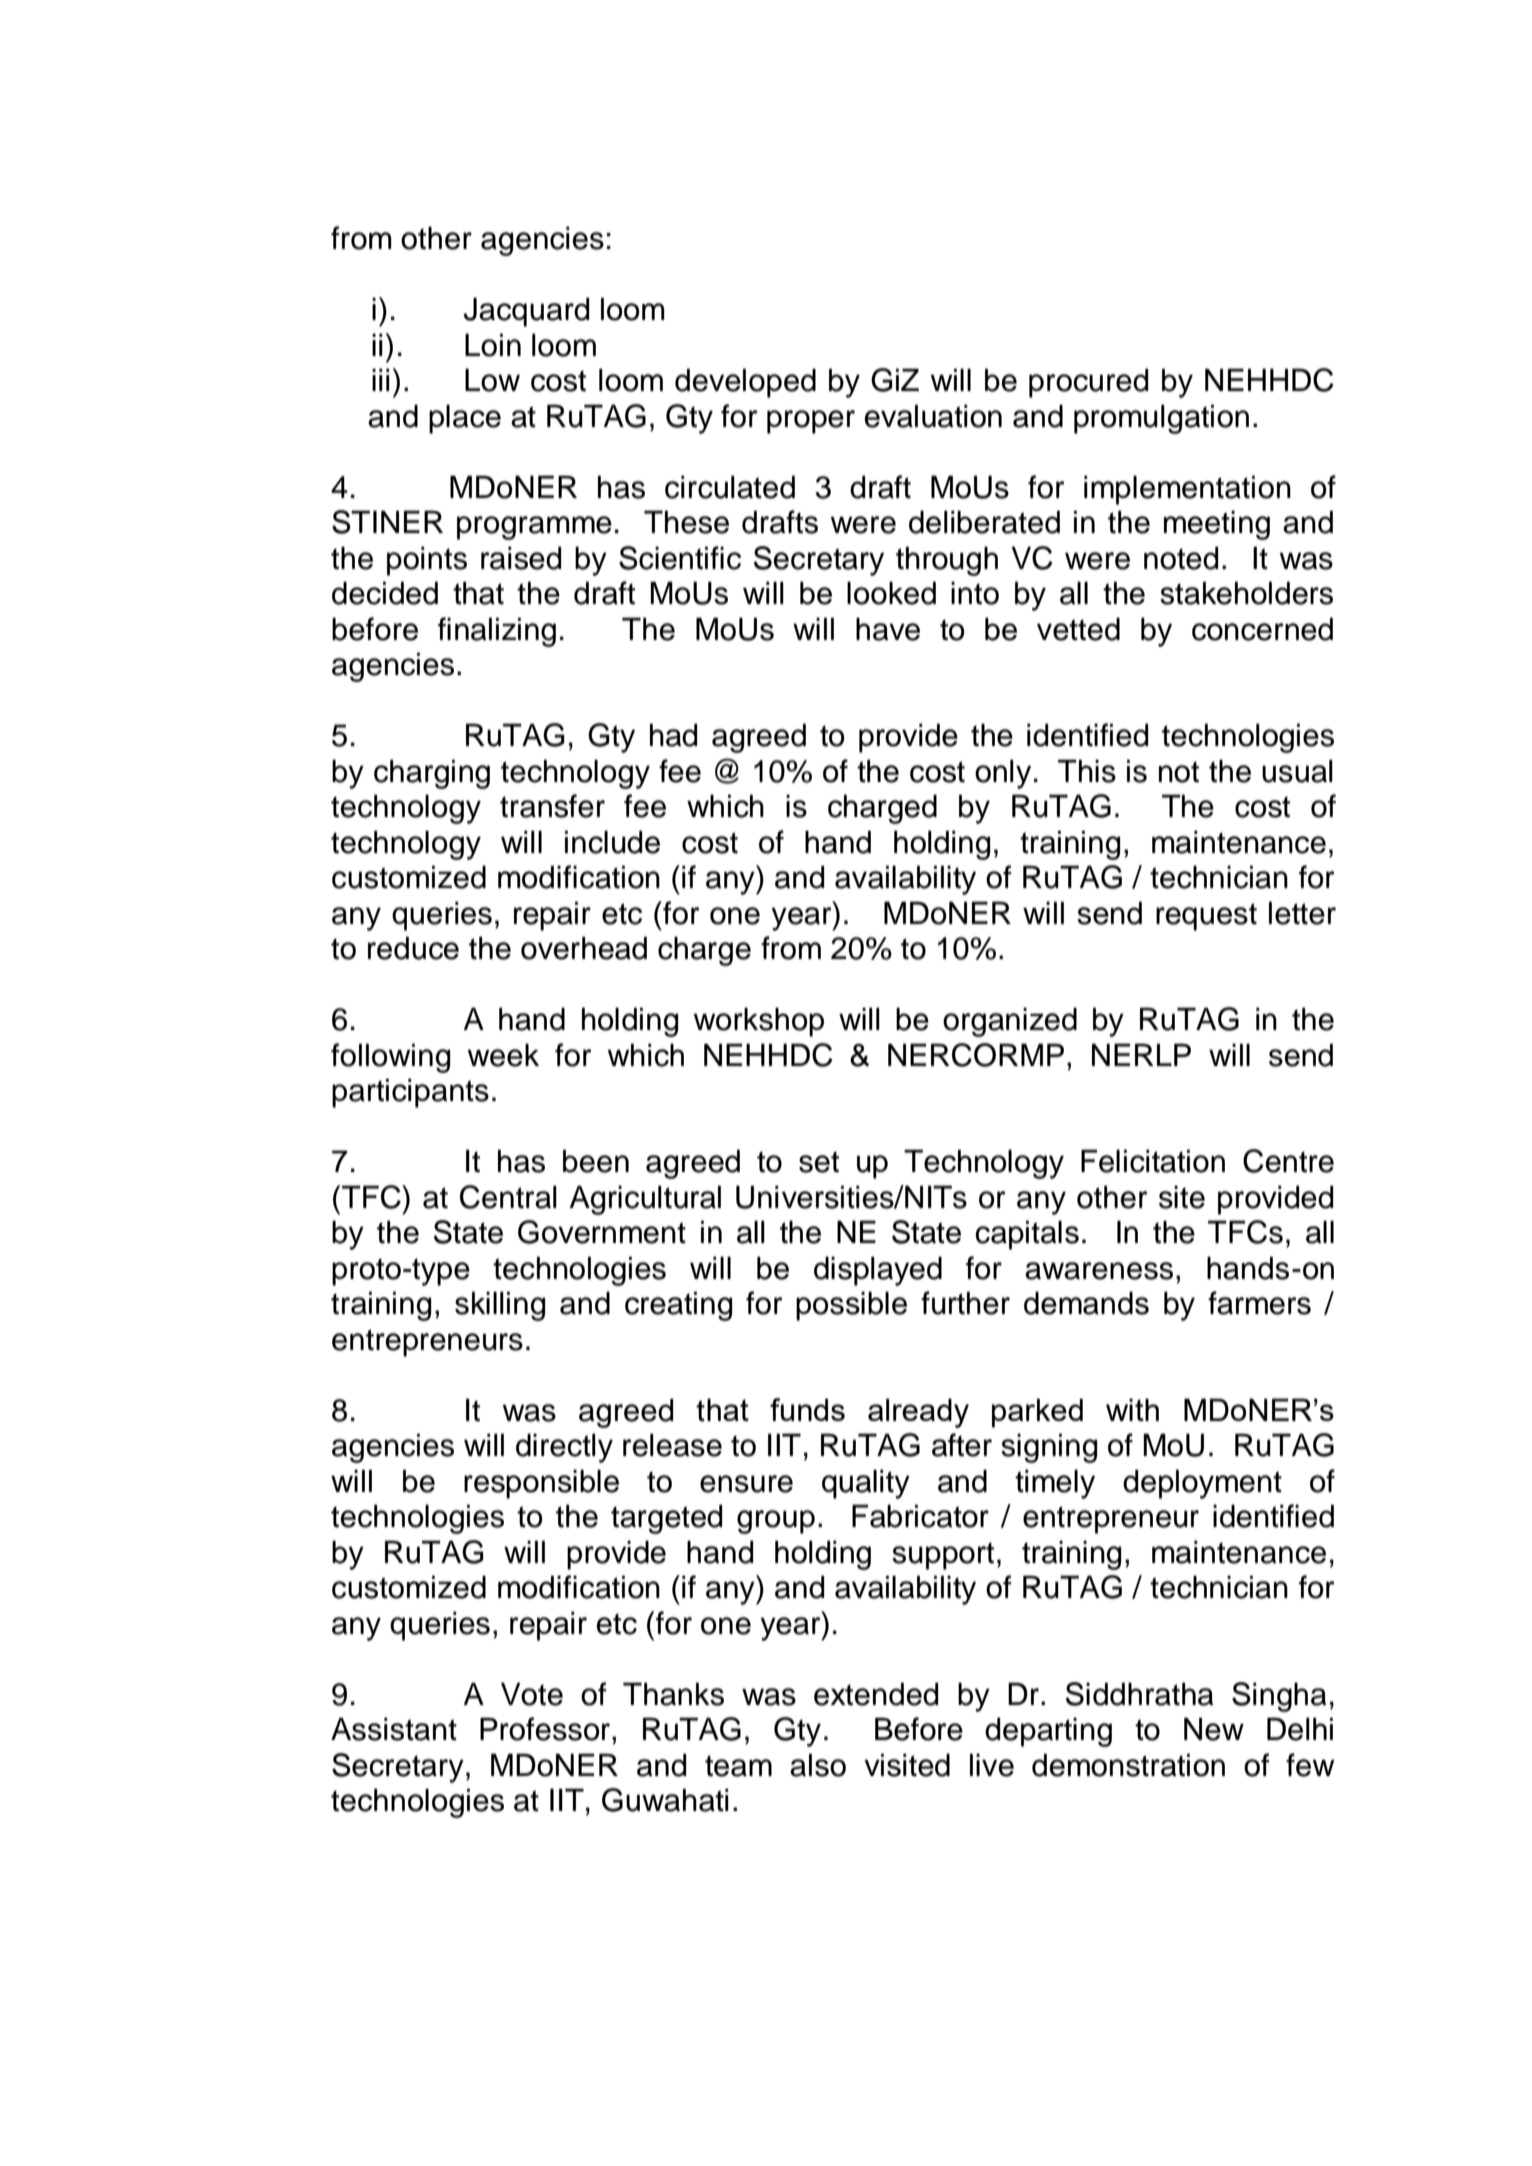 Image resolution: width=1532 pixels, height=2166 pixels. I want to click on Professor, so click(545, 1729).
